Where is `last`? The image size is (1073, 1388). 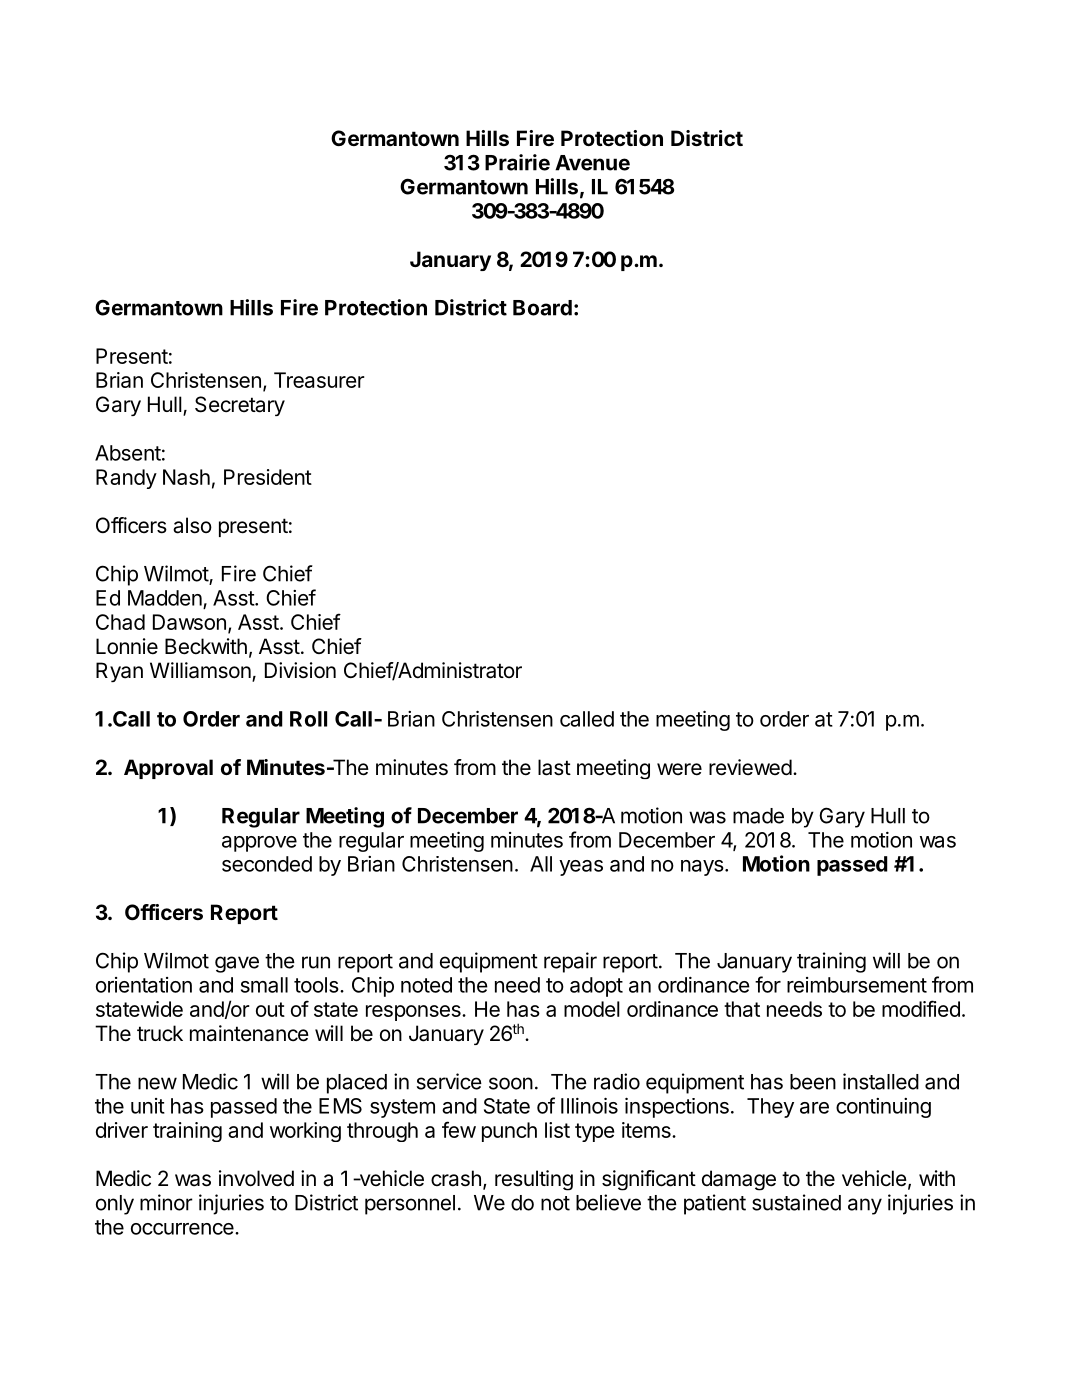
last is located at coordinates (554, 767).
